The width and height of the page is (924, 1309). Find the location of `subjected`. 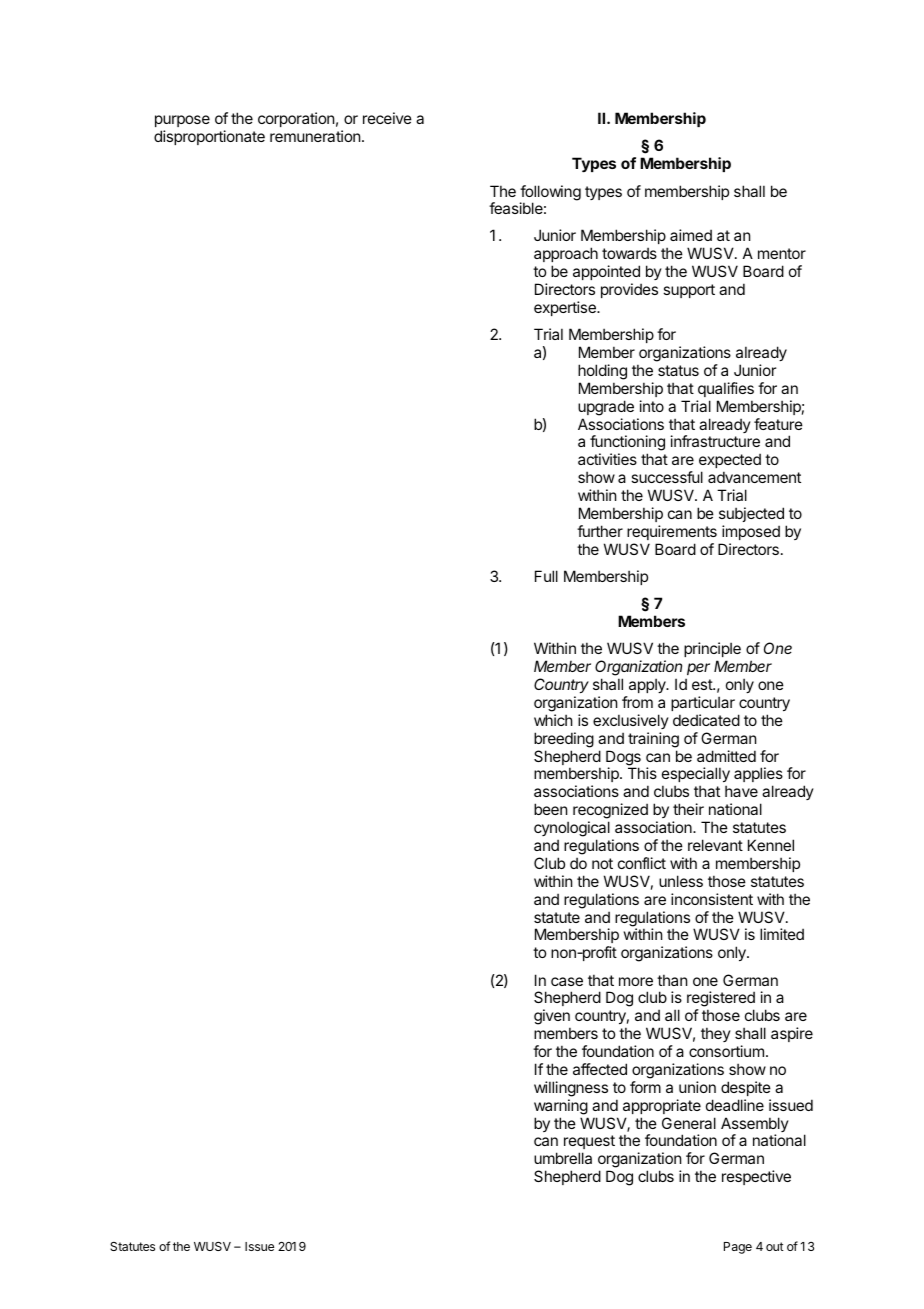

subjected is located at coordinates (751, 514).
